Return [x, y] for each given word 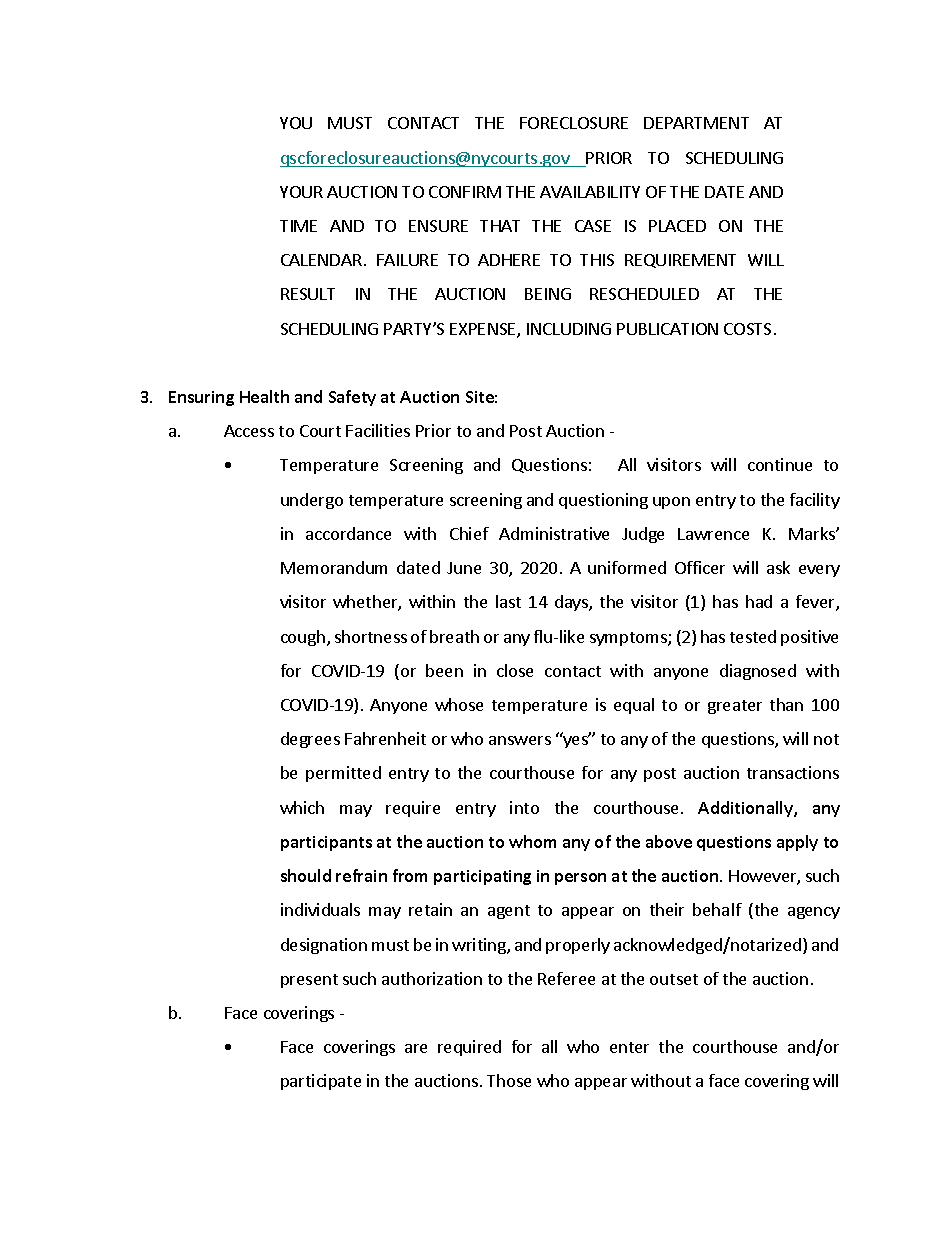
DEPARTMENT [696, 123]
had [759, 601]
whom [532, 841]
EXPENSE [484, 330]
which [302, 807]
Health [264, 396]
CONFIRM [465, 192]
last [508, 601]
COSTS [747, 329]
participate [321, 1082]
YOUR [301, 192]
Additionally [746, 809]
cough [303, 638]
